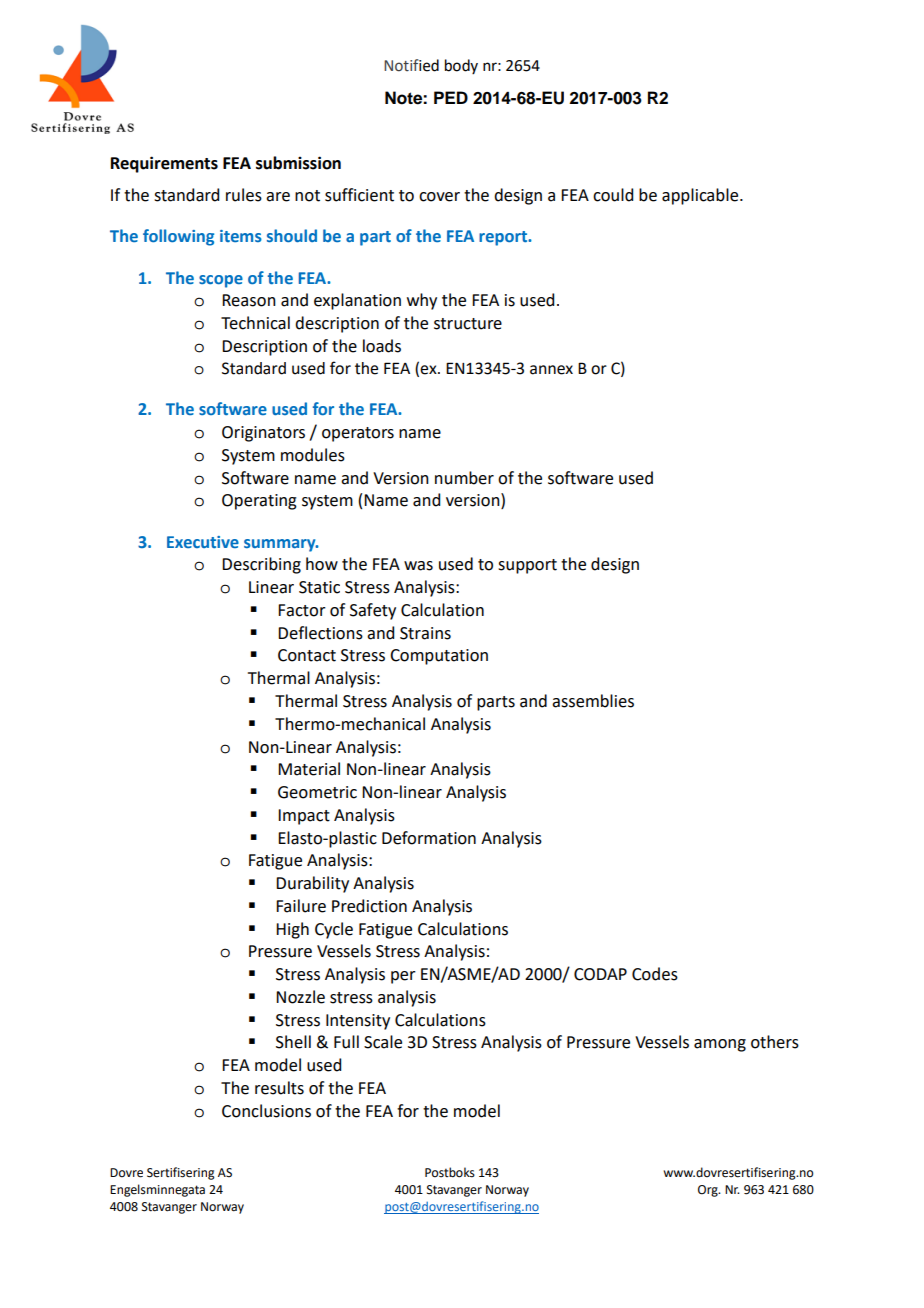 The image size is (924, 1308). I want to click on assemblies, so click(593, 701).
